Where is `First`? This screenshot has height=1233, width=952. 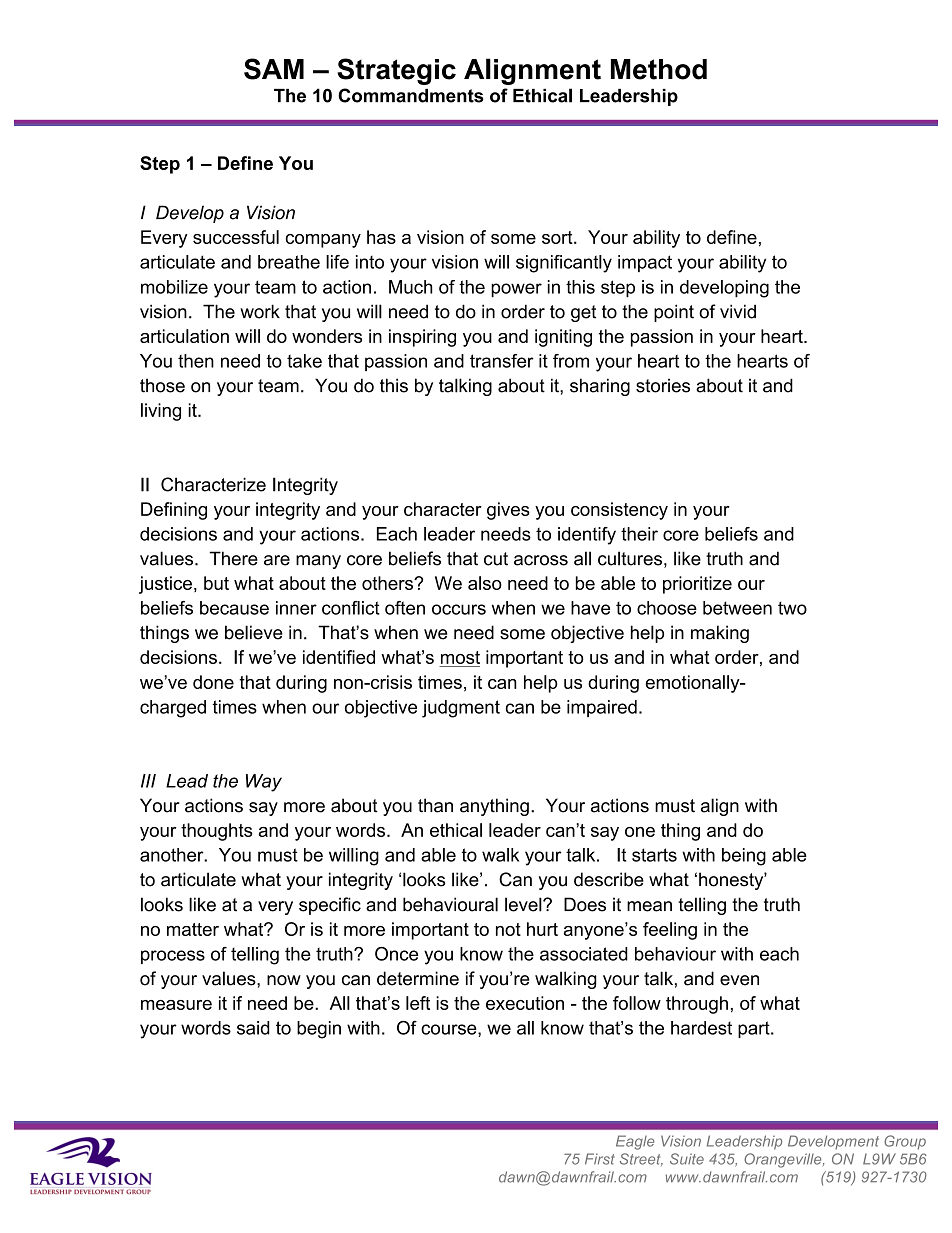
First is located at coordinates (600, 1159).
